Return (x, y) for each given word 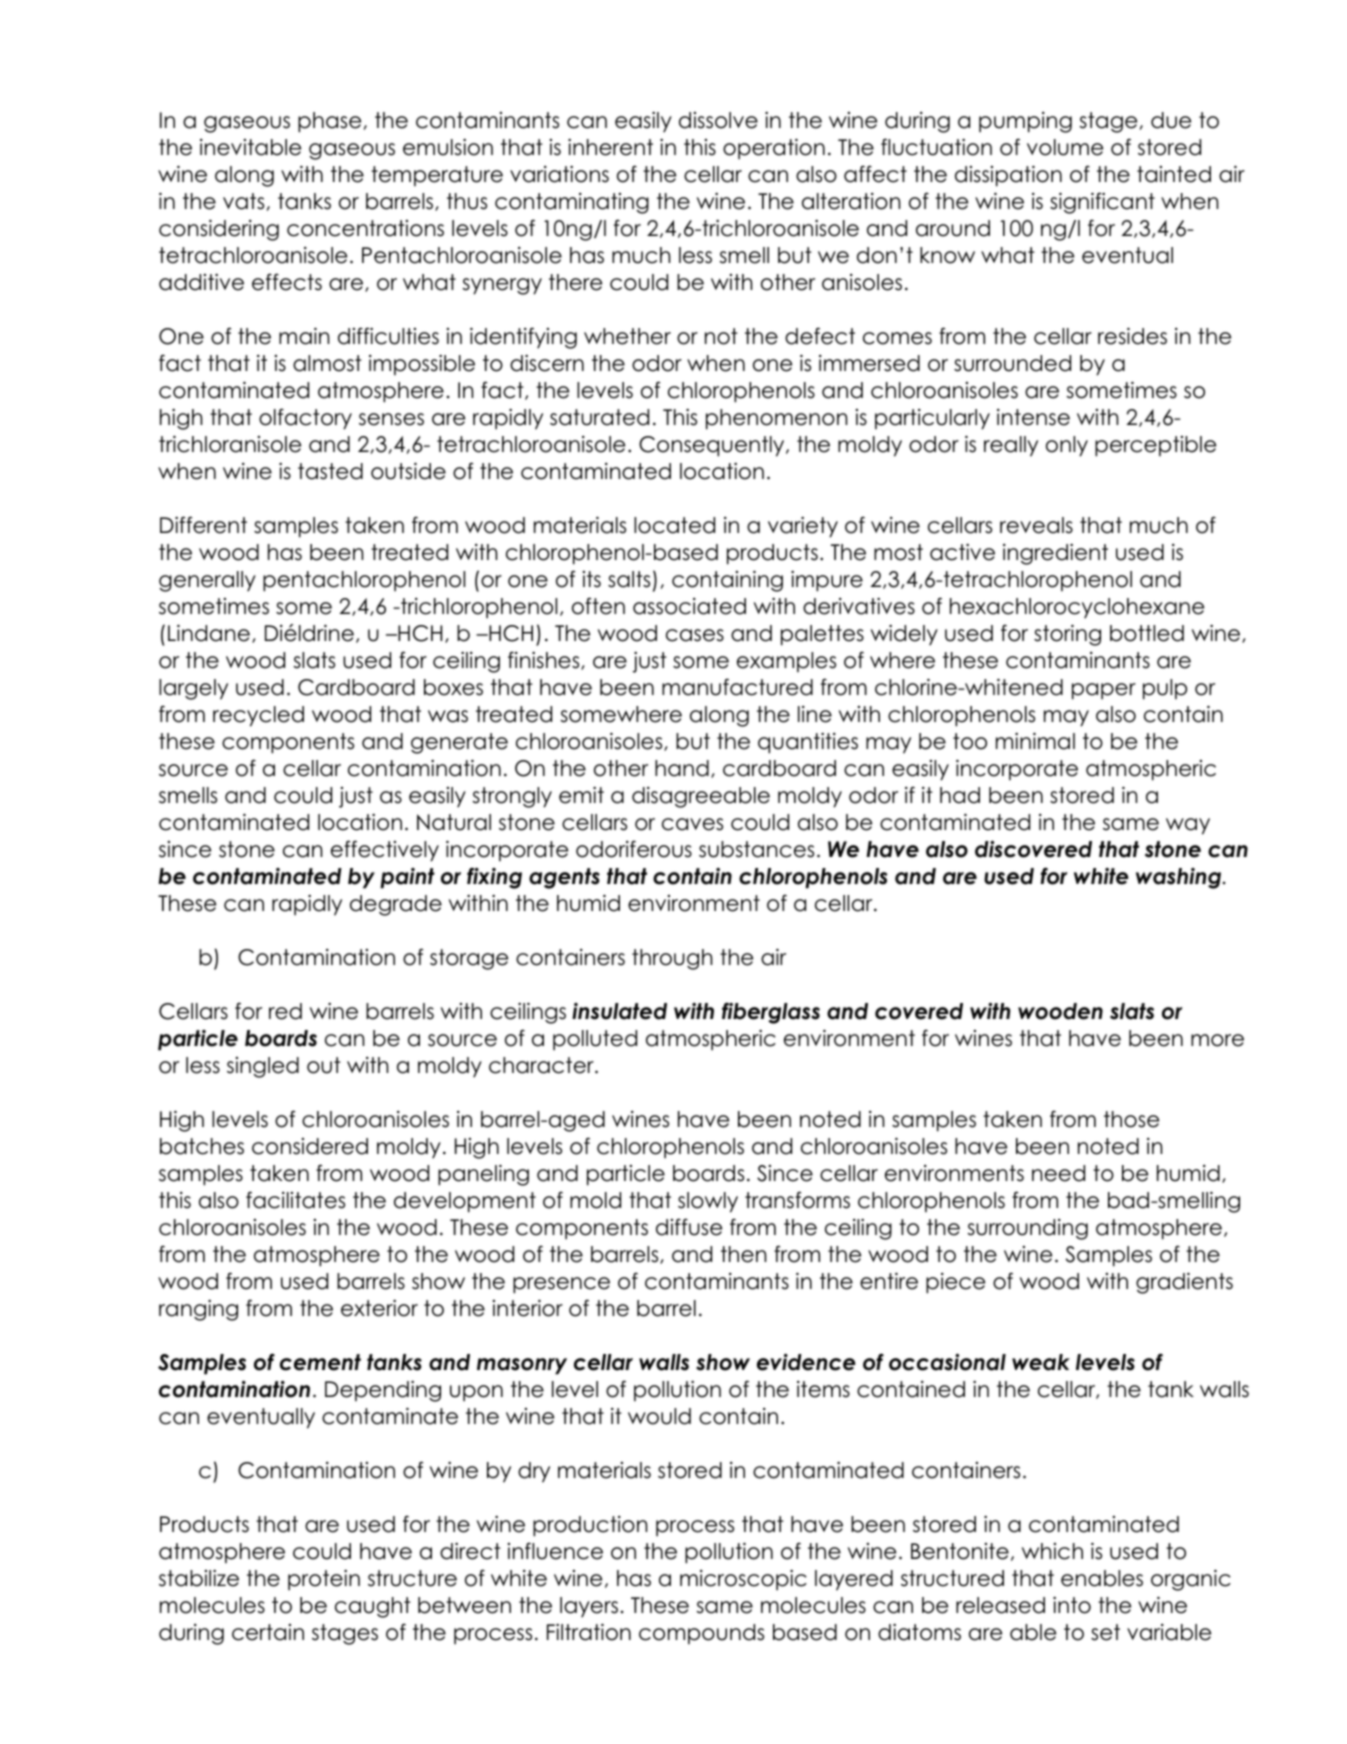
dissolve (718, 120)
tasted (330, 471)
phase (329, 122)
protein (324, 1580)
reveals (1036, 525)
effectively (385, 851)
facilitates (295, 1200)
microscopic (743, 1580)
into (1072, 1605)
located (674, 525)
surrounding (1027, 1229)
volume (1065, 147)
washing (1180, 878)
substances (756, 849)
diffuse (689, 1227)
